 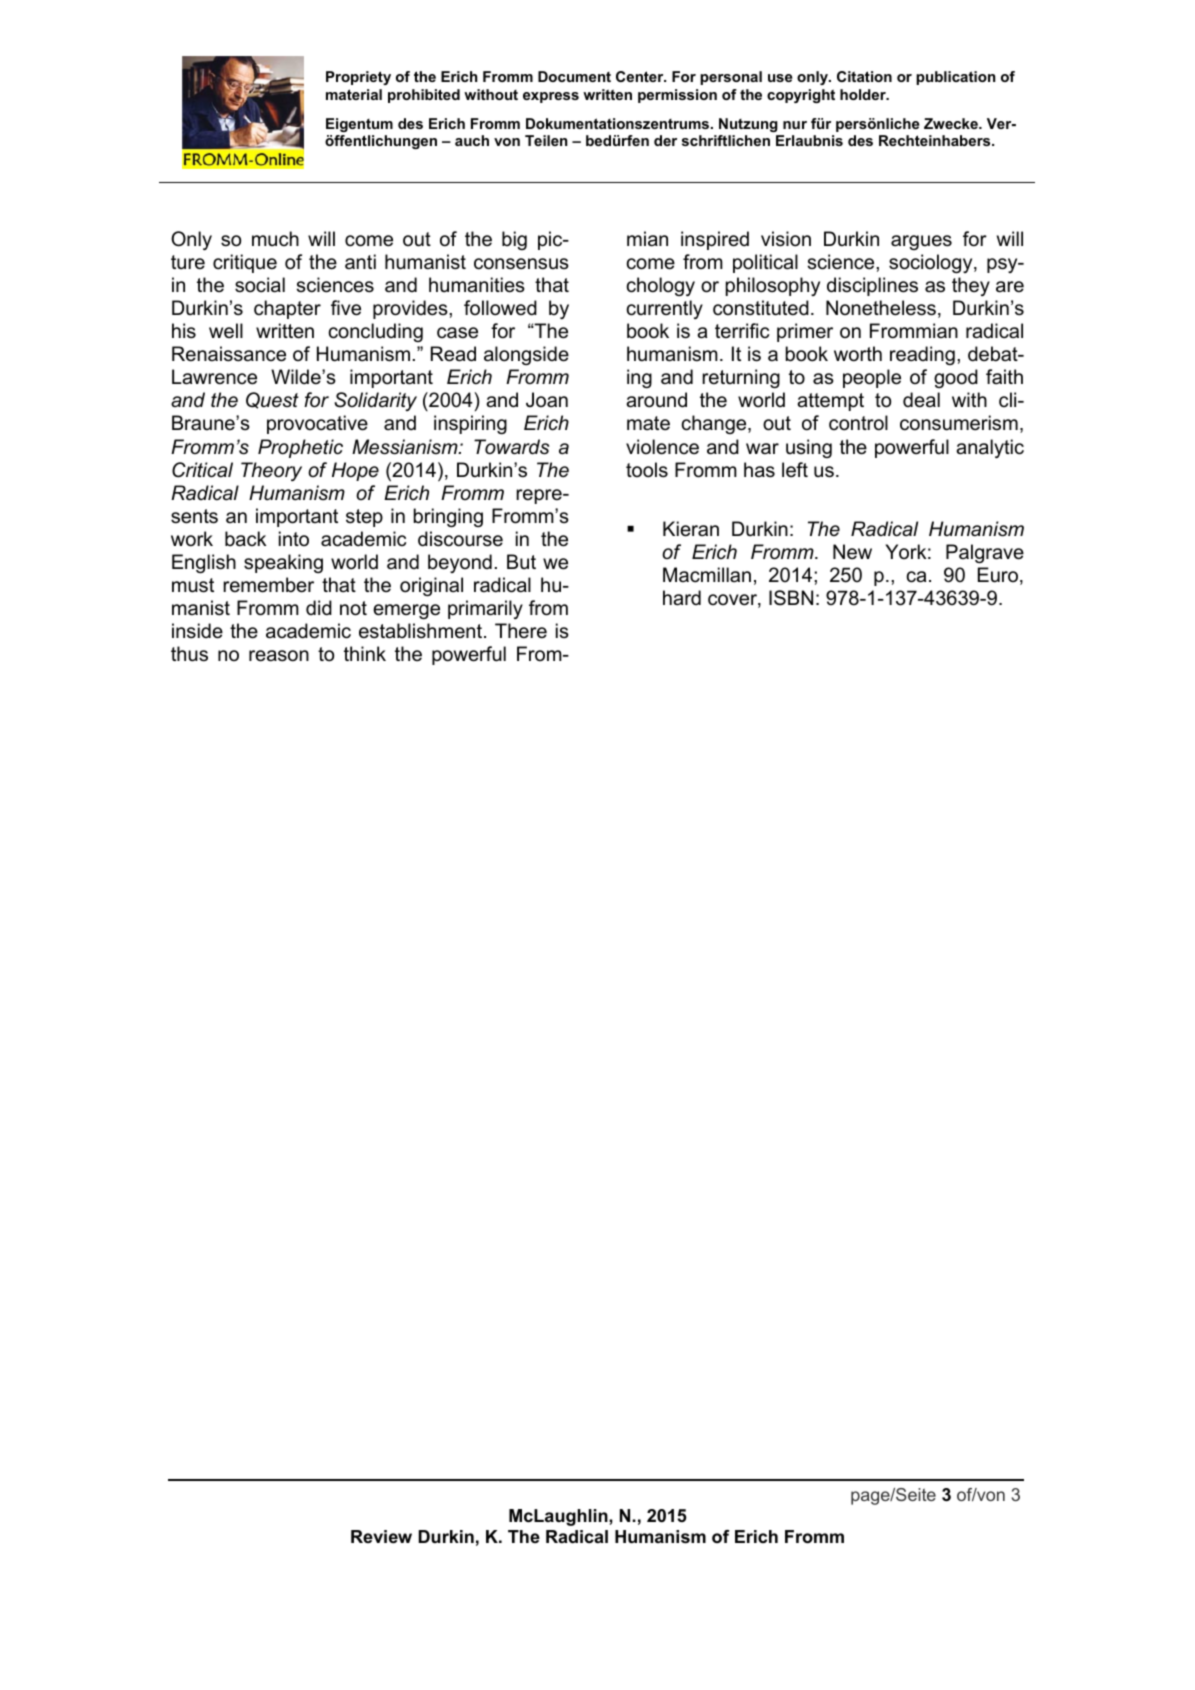 What do you see at coordinates (485, 609) in the page?
I see `primarily` at bounding box center [485, 609].
